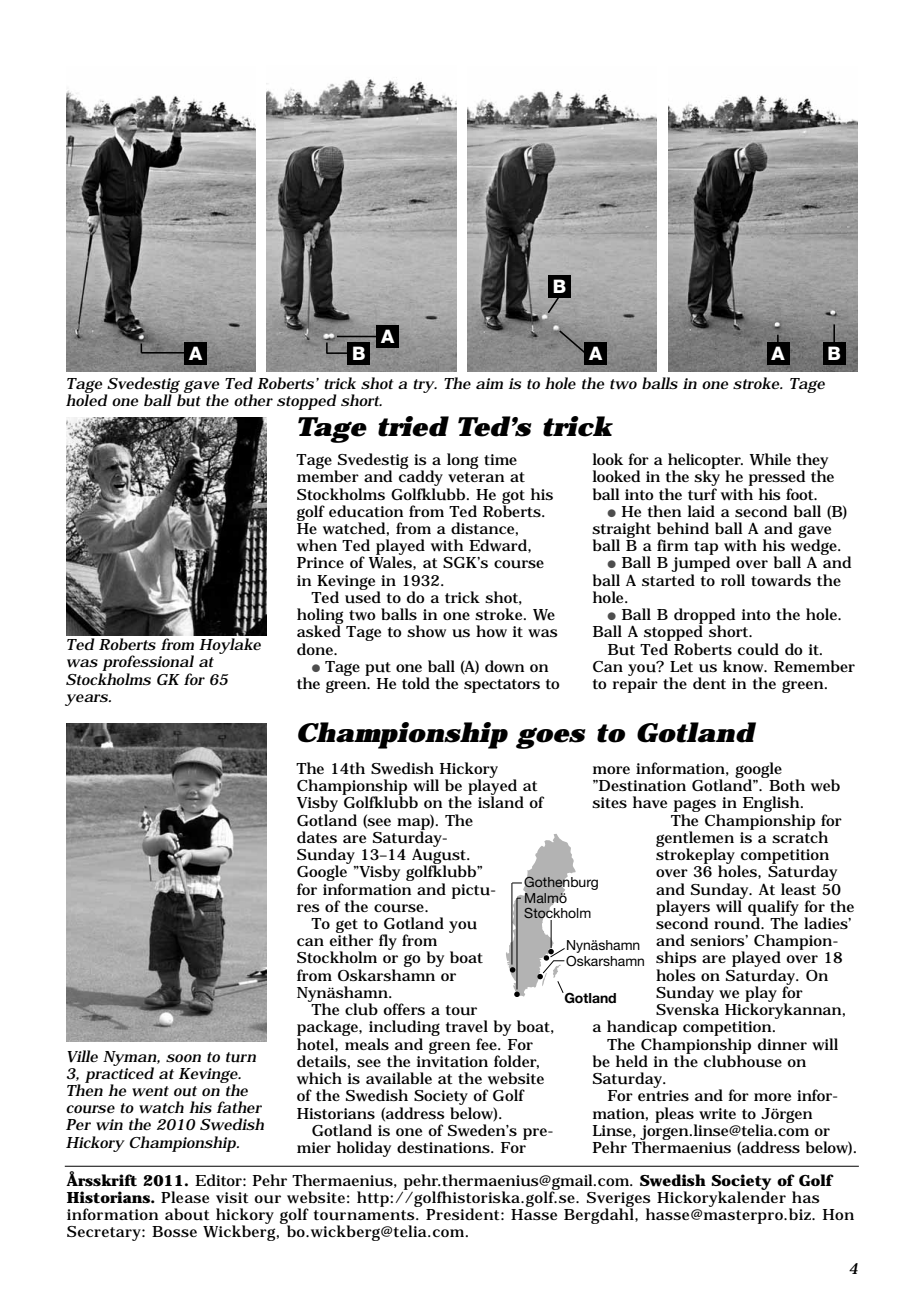  What do you see at coordinates (253, 400) in the page?
I see `other` at bounding box center [253, 400].
